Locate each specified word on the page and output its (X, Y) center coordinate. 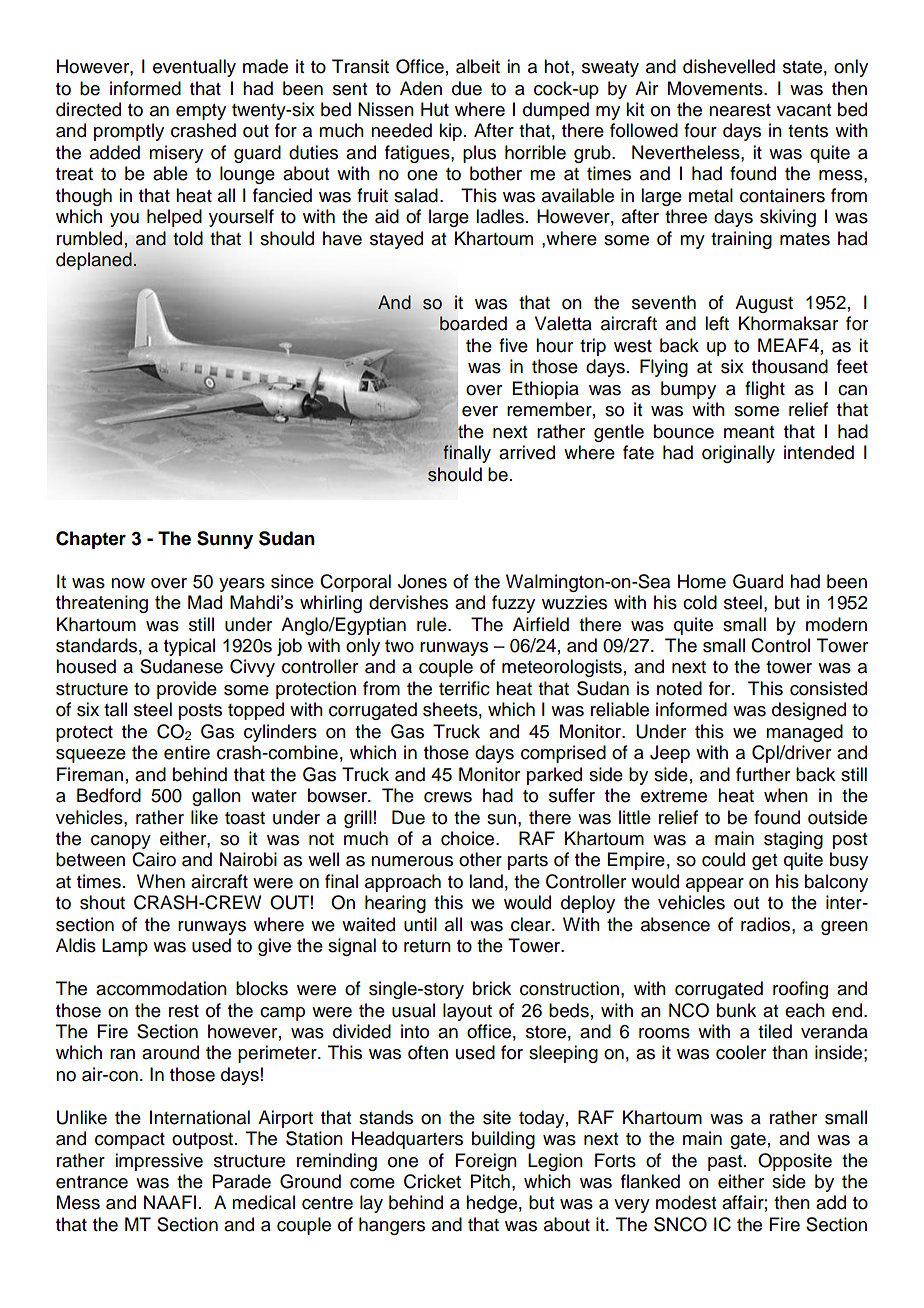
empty (201, 112)
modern (836, 624)
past (726, 1163)
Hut (435, 109)
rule (433, 624)
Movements (716, 88)
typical (189, 647)
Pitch (490, 1181)
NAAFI (170, 1202)
